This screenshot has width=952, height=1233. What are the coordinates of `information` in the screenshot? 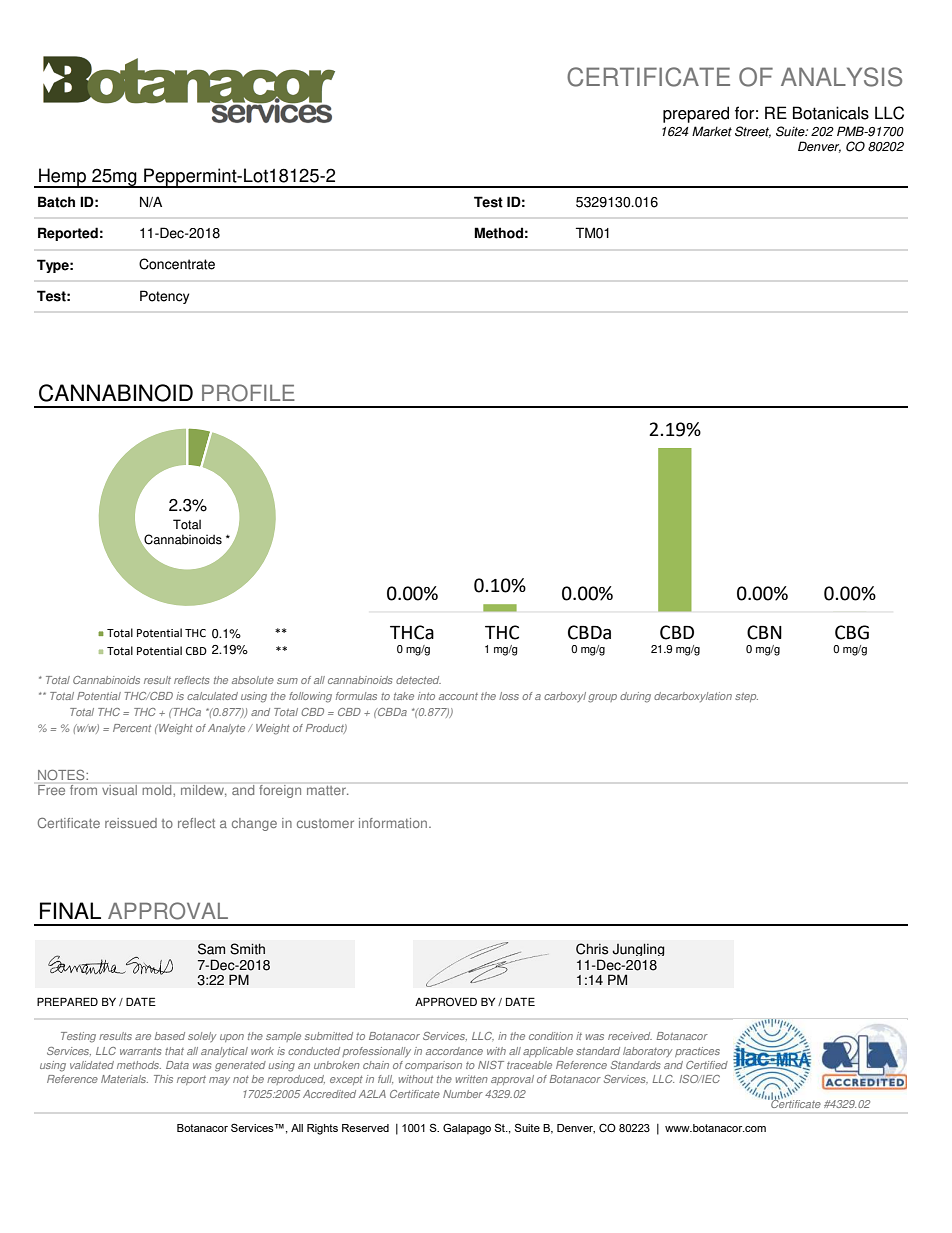 It's located at (393, 823).
